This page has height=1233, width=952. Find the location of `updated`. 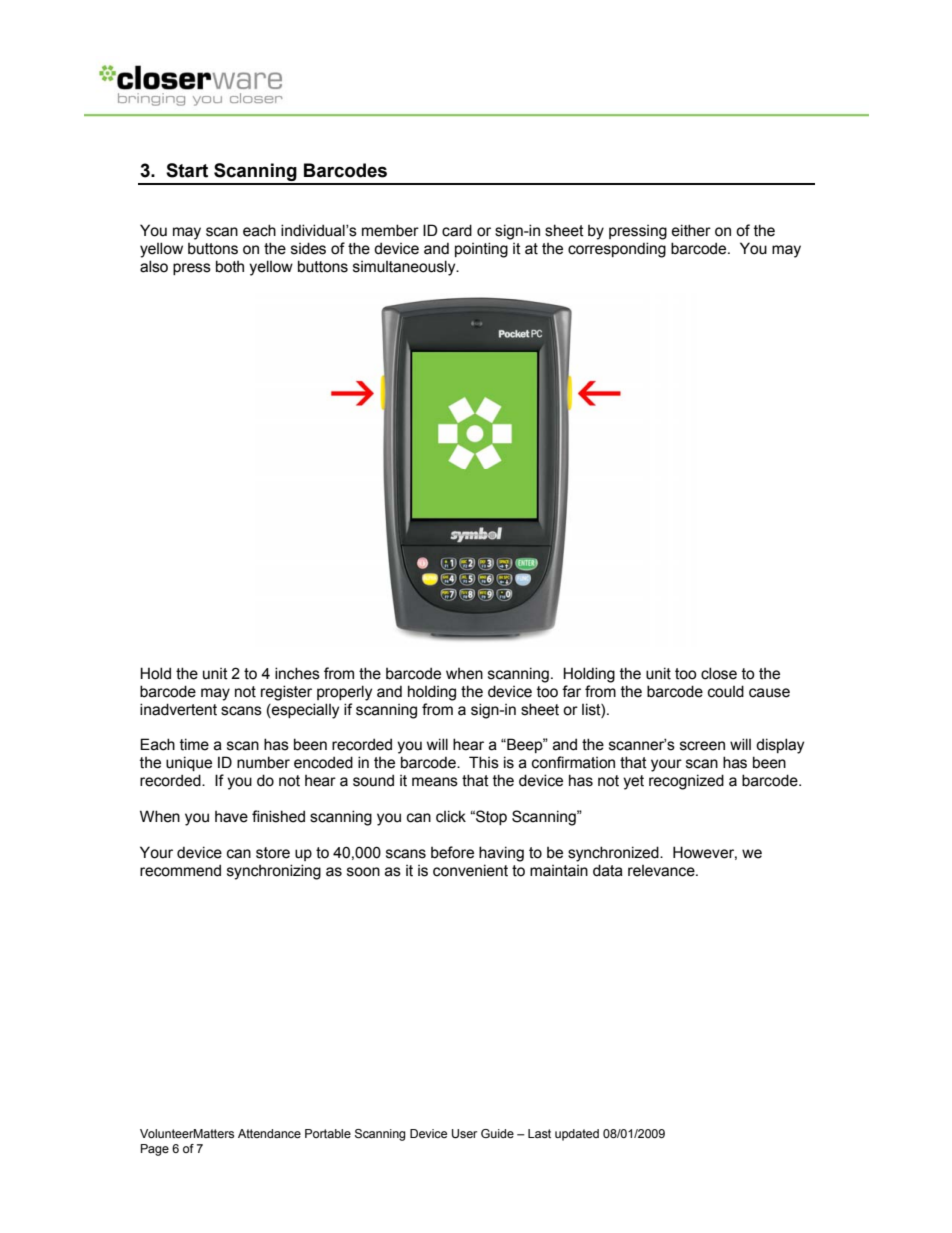

updated is located at coordinates (577, 1135).
